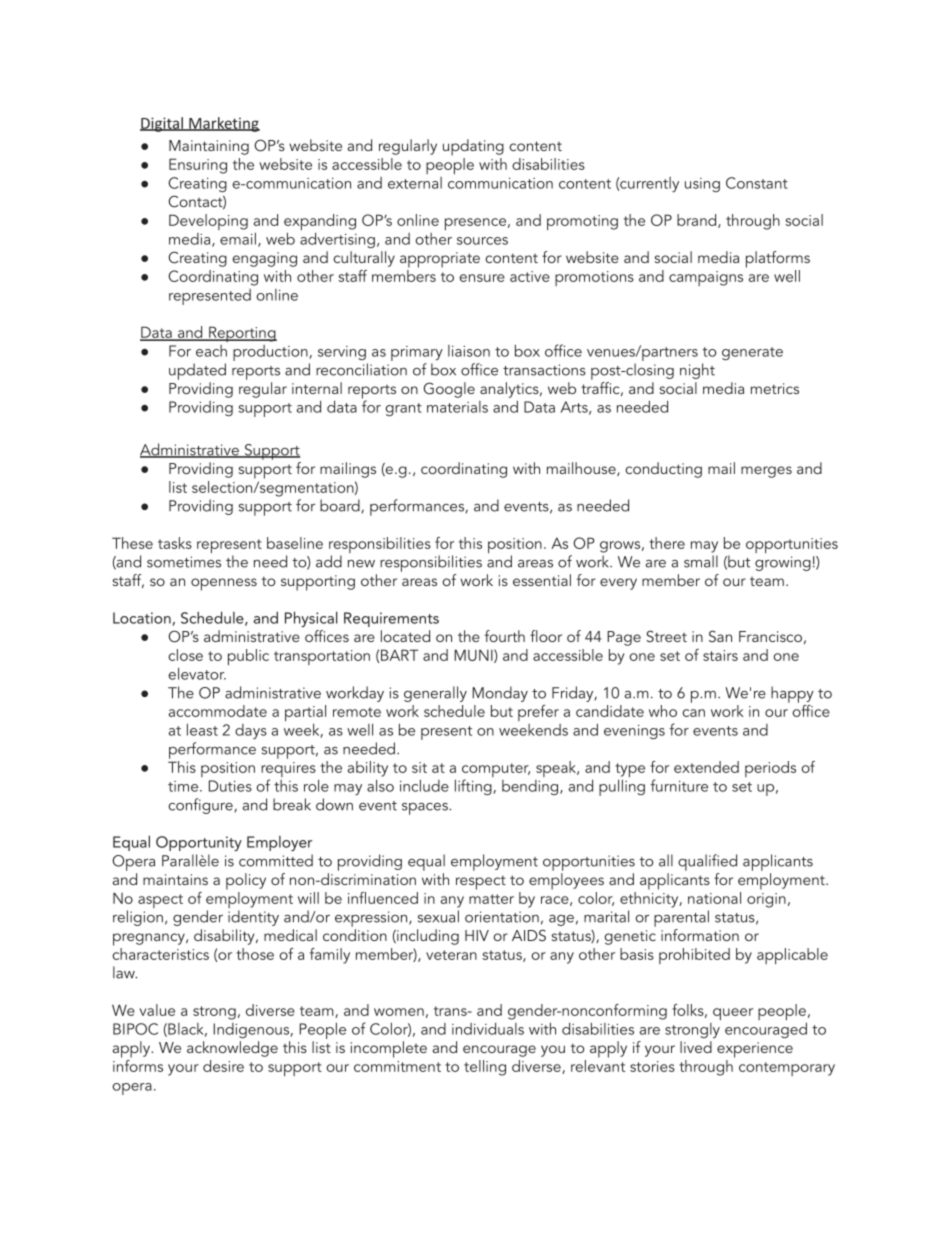  Describe the element at coordinates (701, 561) in the document. I see `small` at that location.
